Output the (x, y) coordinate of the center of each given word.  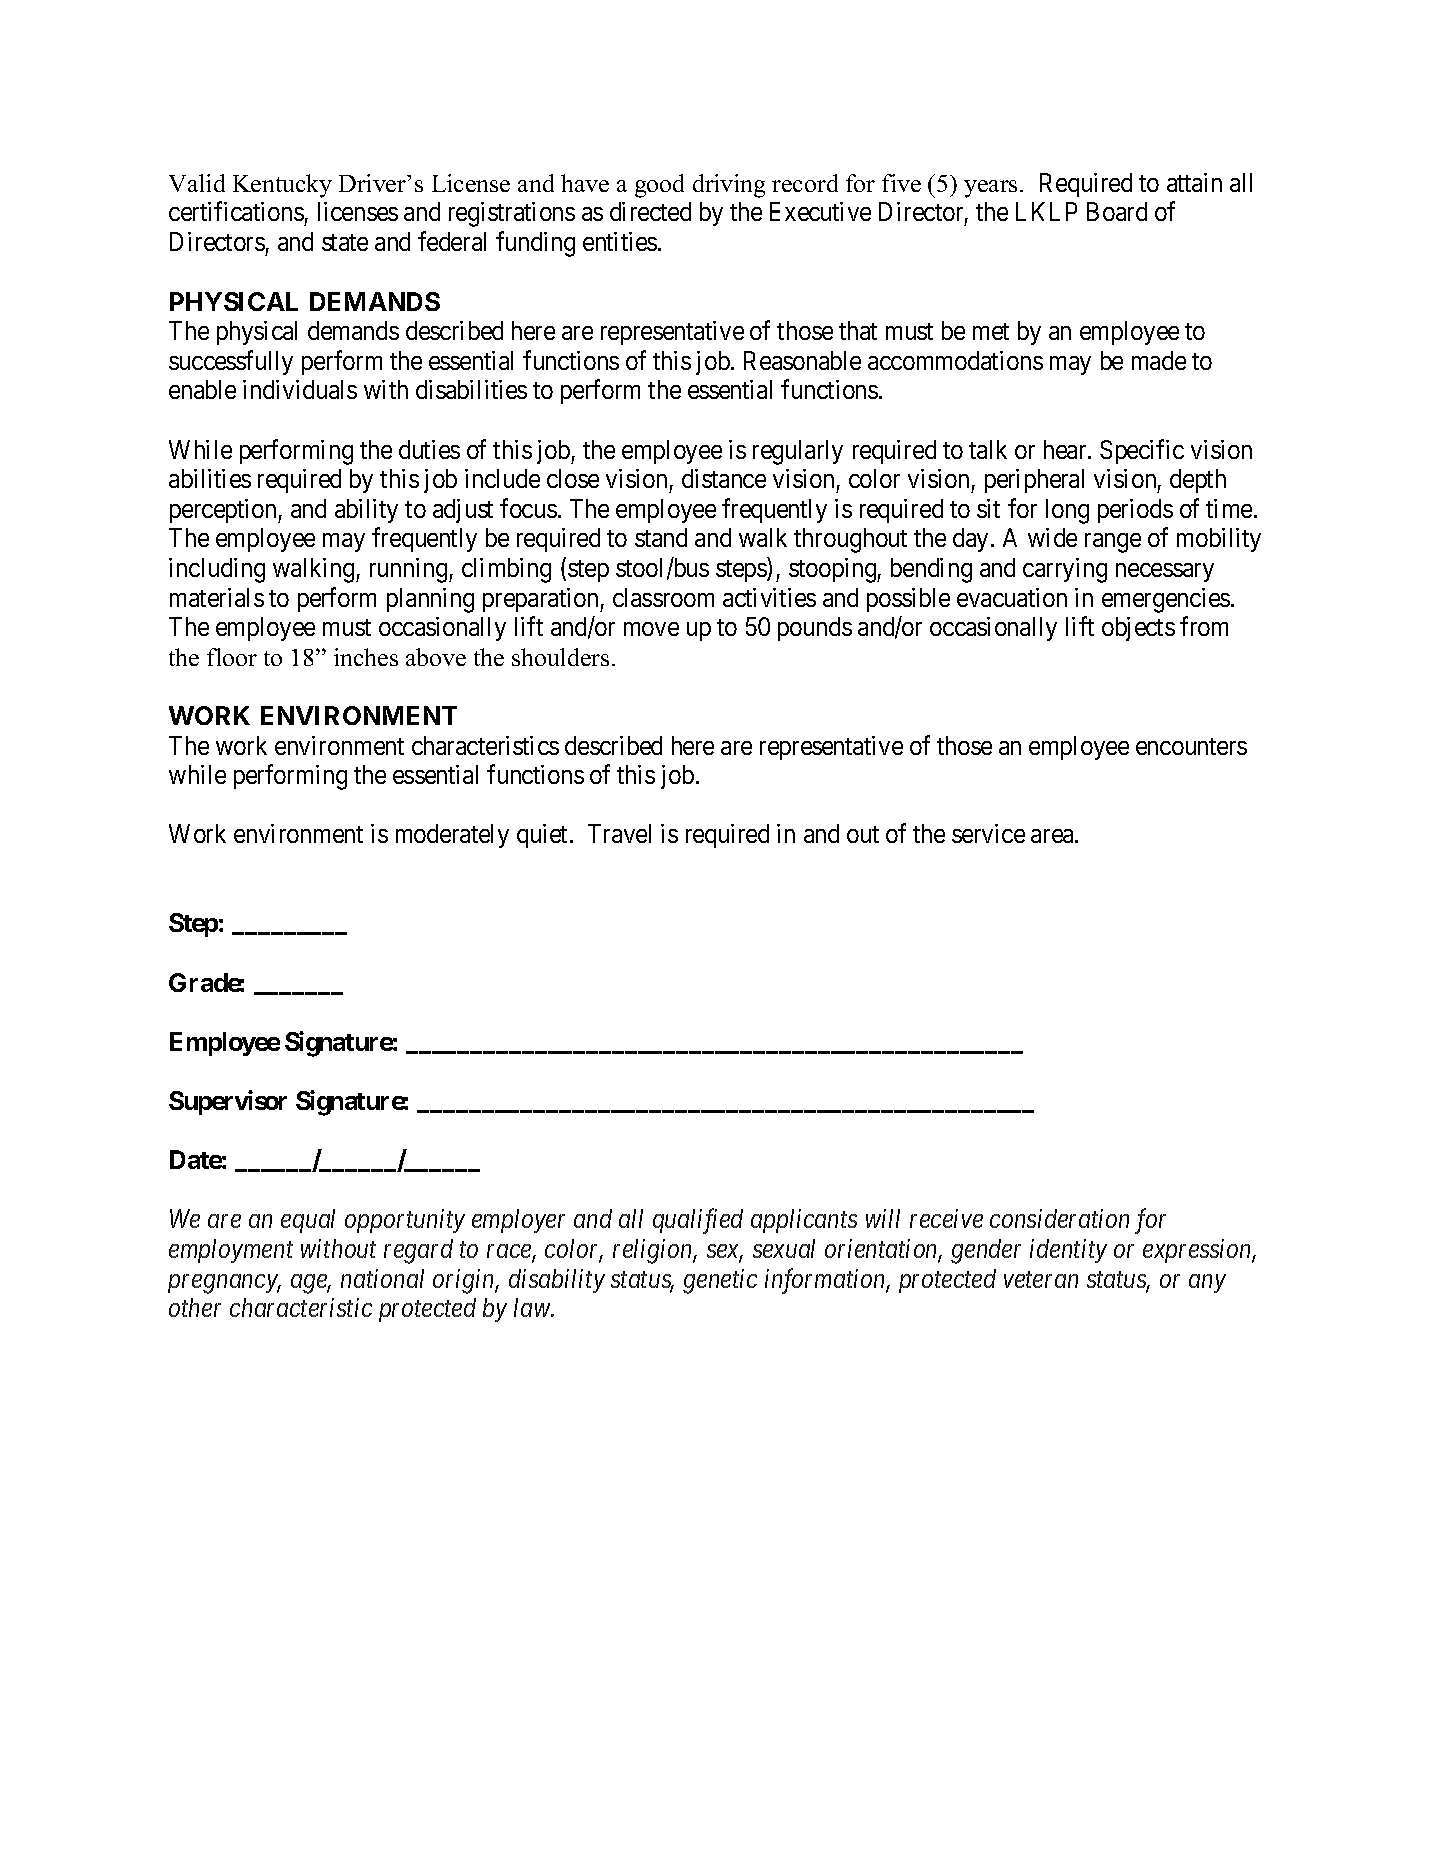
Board (1117, 211)
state (345, 242)
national (382, 1278)
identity (1068, 1251)
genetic (720, 1281)
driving (729, 186)
